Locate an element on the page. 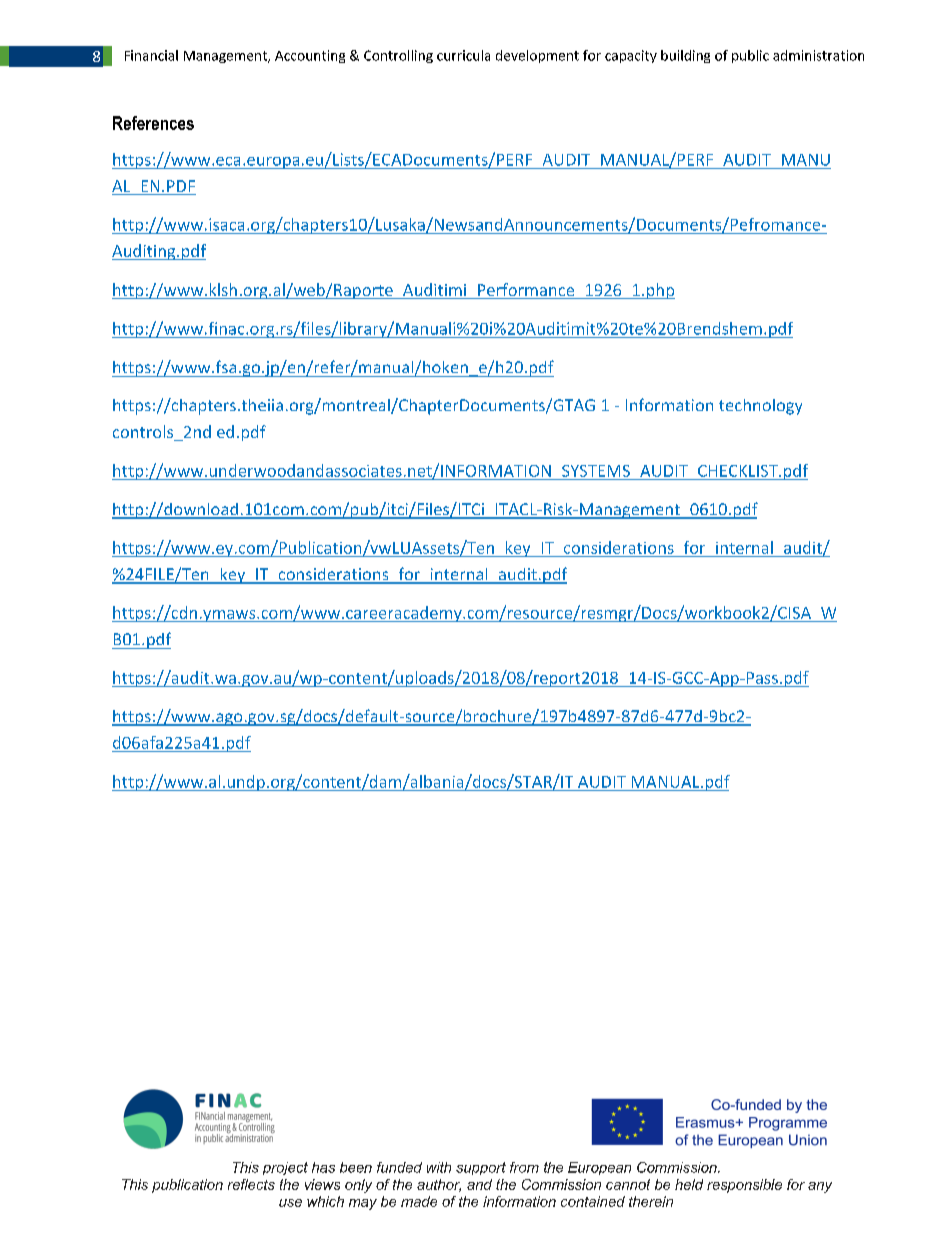  technology is located at coordinates (760, 407).
